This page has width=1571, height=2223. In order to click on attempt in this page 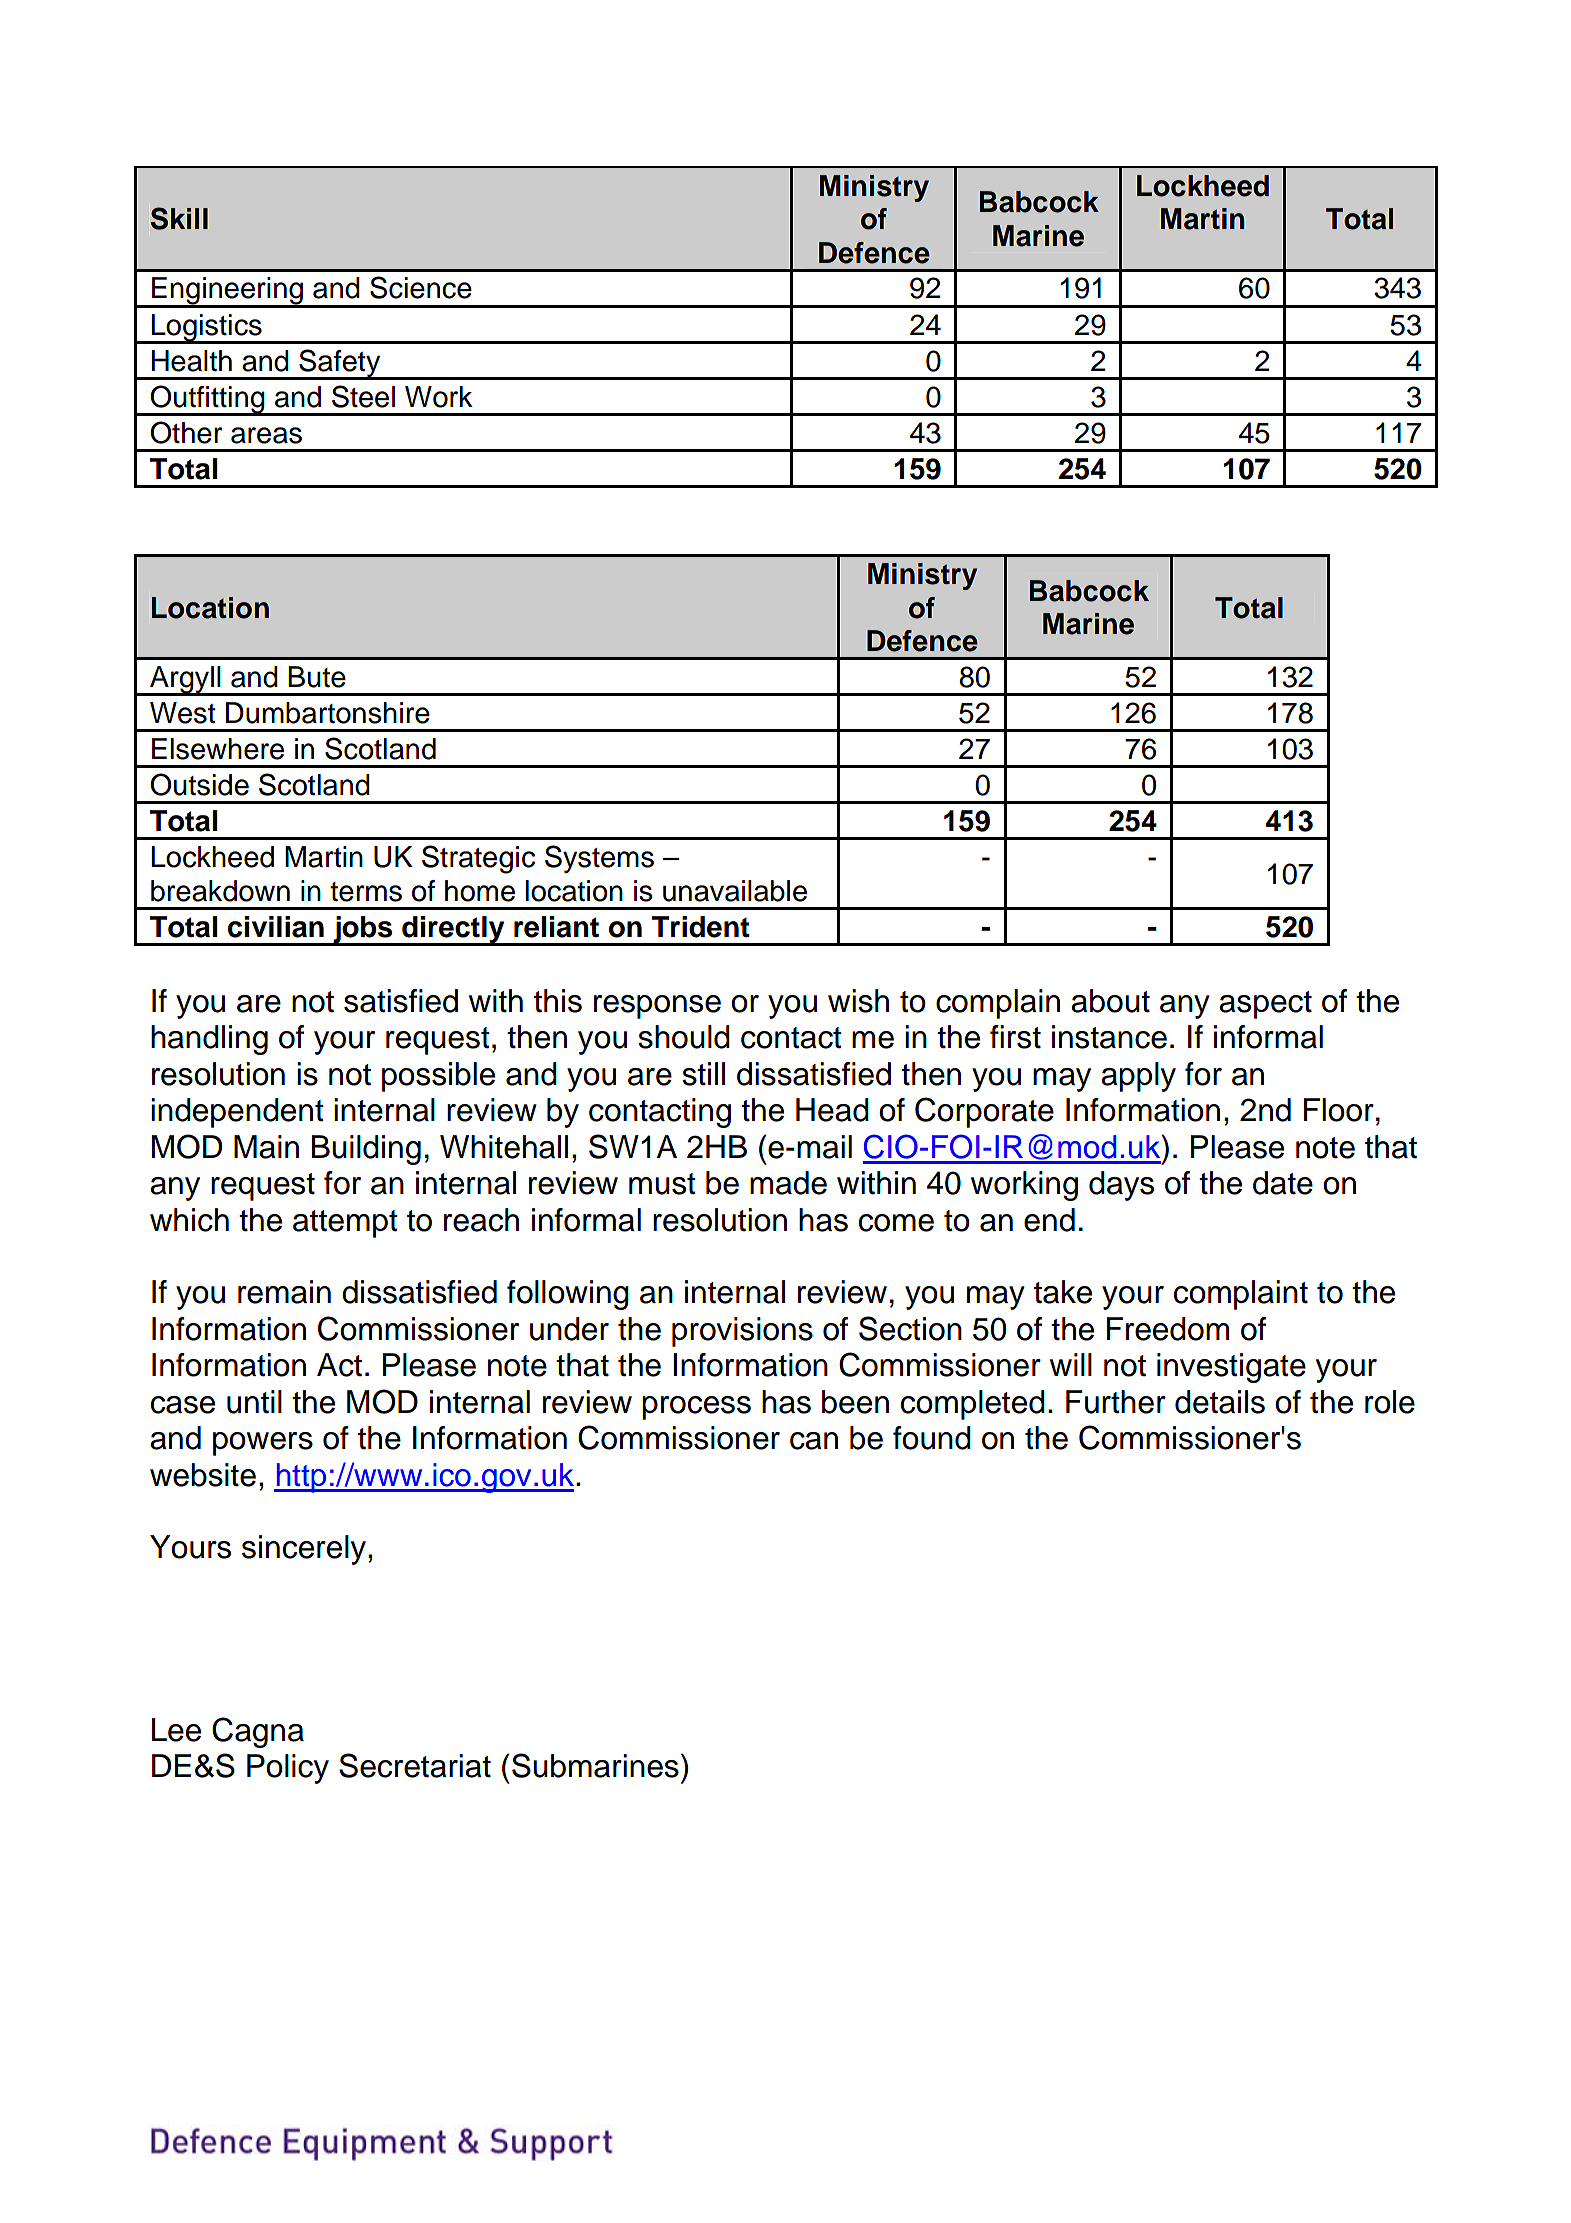, I will do `click(345, 1224)`.
